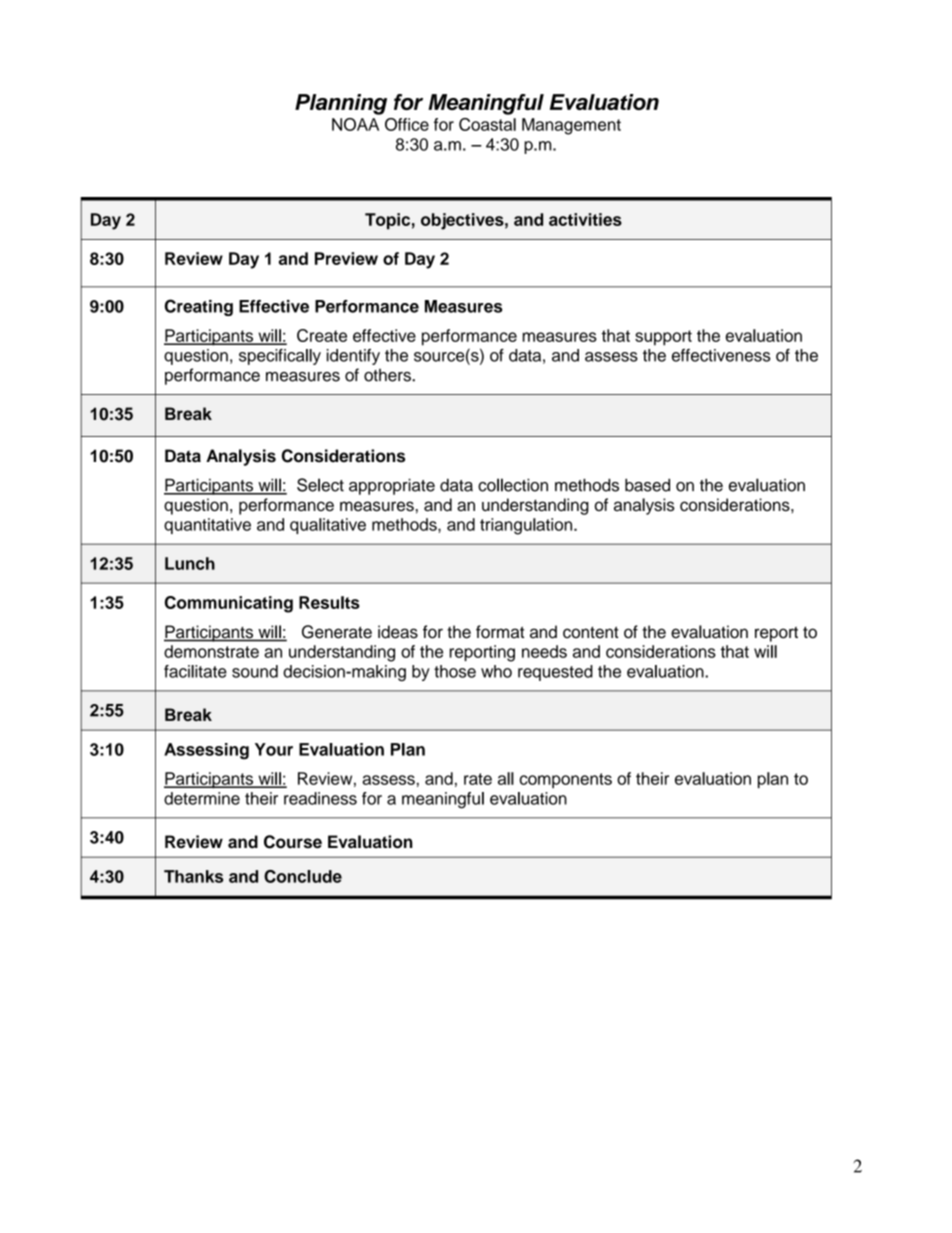 This image has width=952, height=1233. What do you see at coordinates (293, 842) in the image?
I see `Course` at bounding box center [293, 842].
